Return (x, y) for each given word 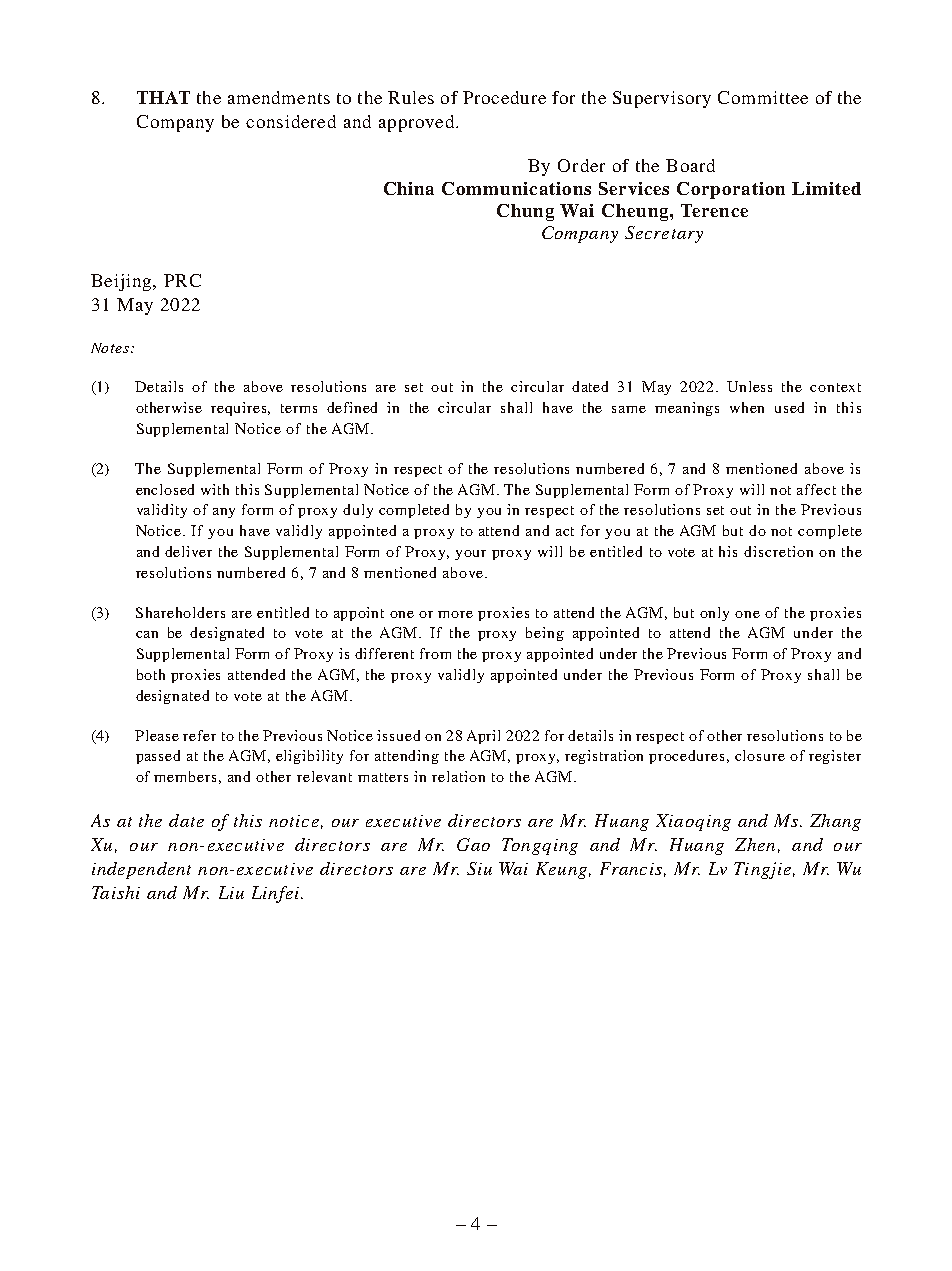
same (629, 409)
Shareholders (180, 612)
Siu (479, 868)
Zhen (755, 844)
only (714, 614)
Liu (231, 892)
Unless (749, 386)
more (455, 614)
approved (416, 123)
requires (240, 409)
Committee (763, 97)
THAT (163, 97)
